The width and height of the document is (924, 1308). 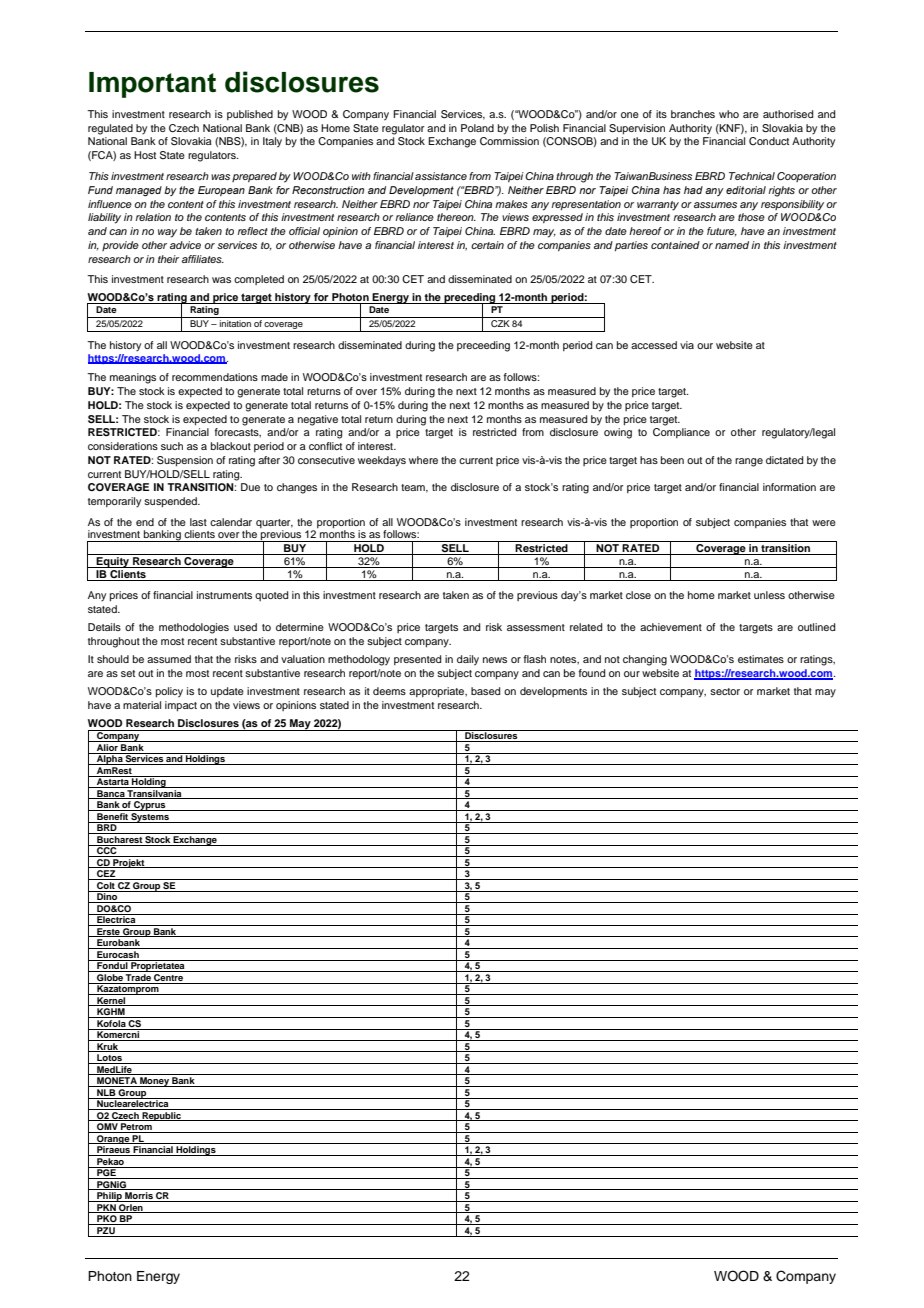 I want to click on Money, so click(x=154, y=1082).
